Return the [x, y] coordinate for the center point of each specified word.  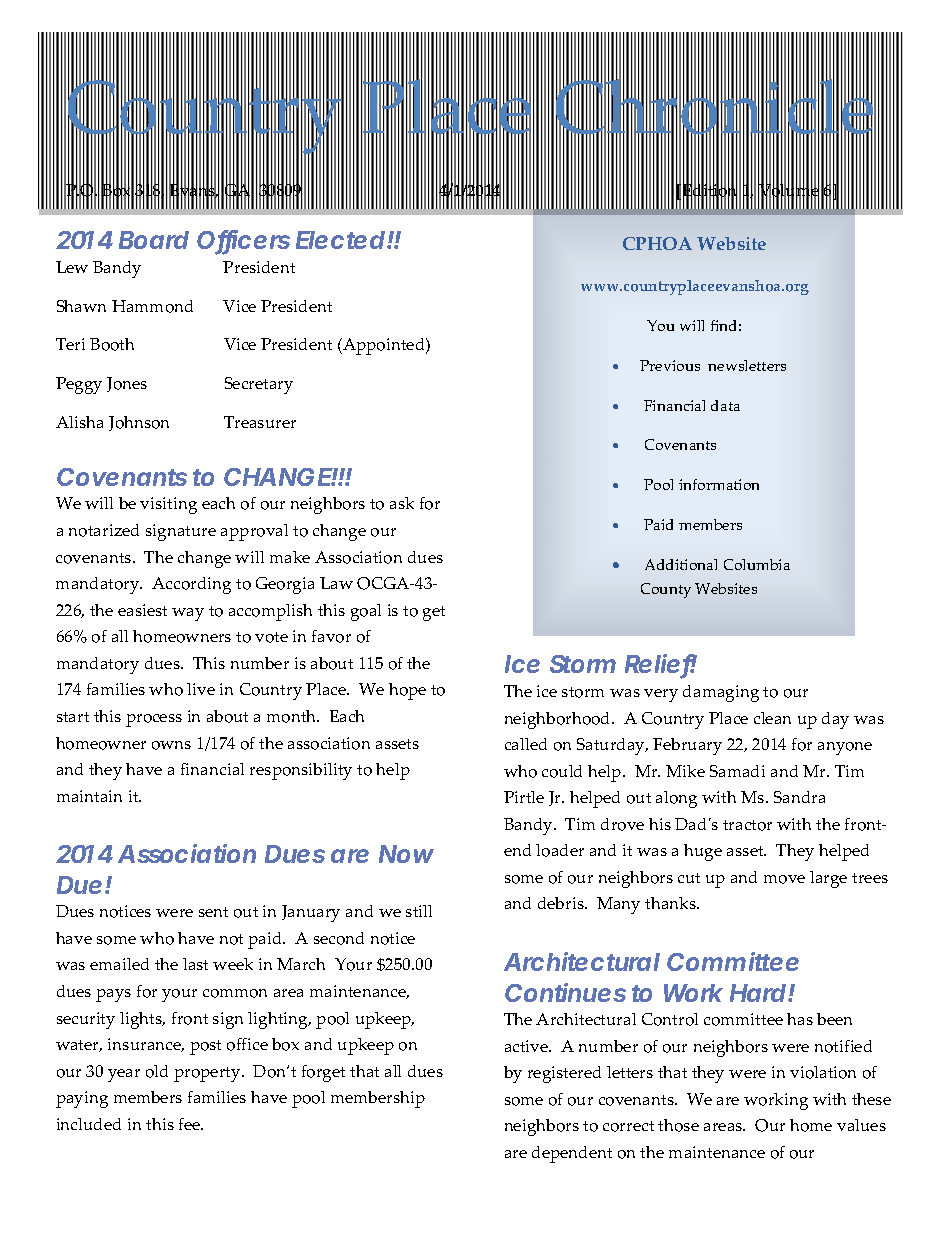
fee [191, 1124]
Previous [670, 365]
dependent [572, 1154]
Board [154, 240]
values [861, 1125]
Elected [340, 240]
